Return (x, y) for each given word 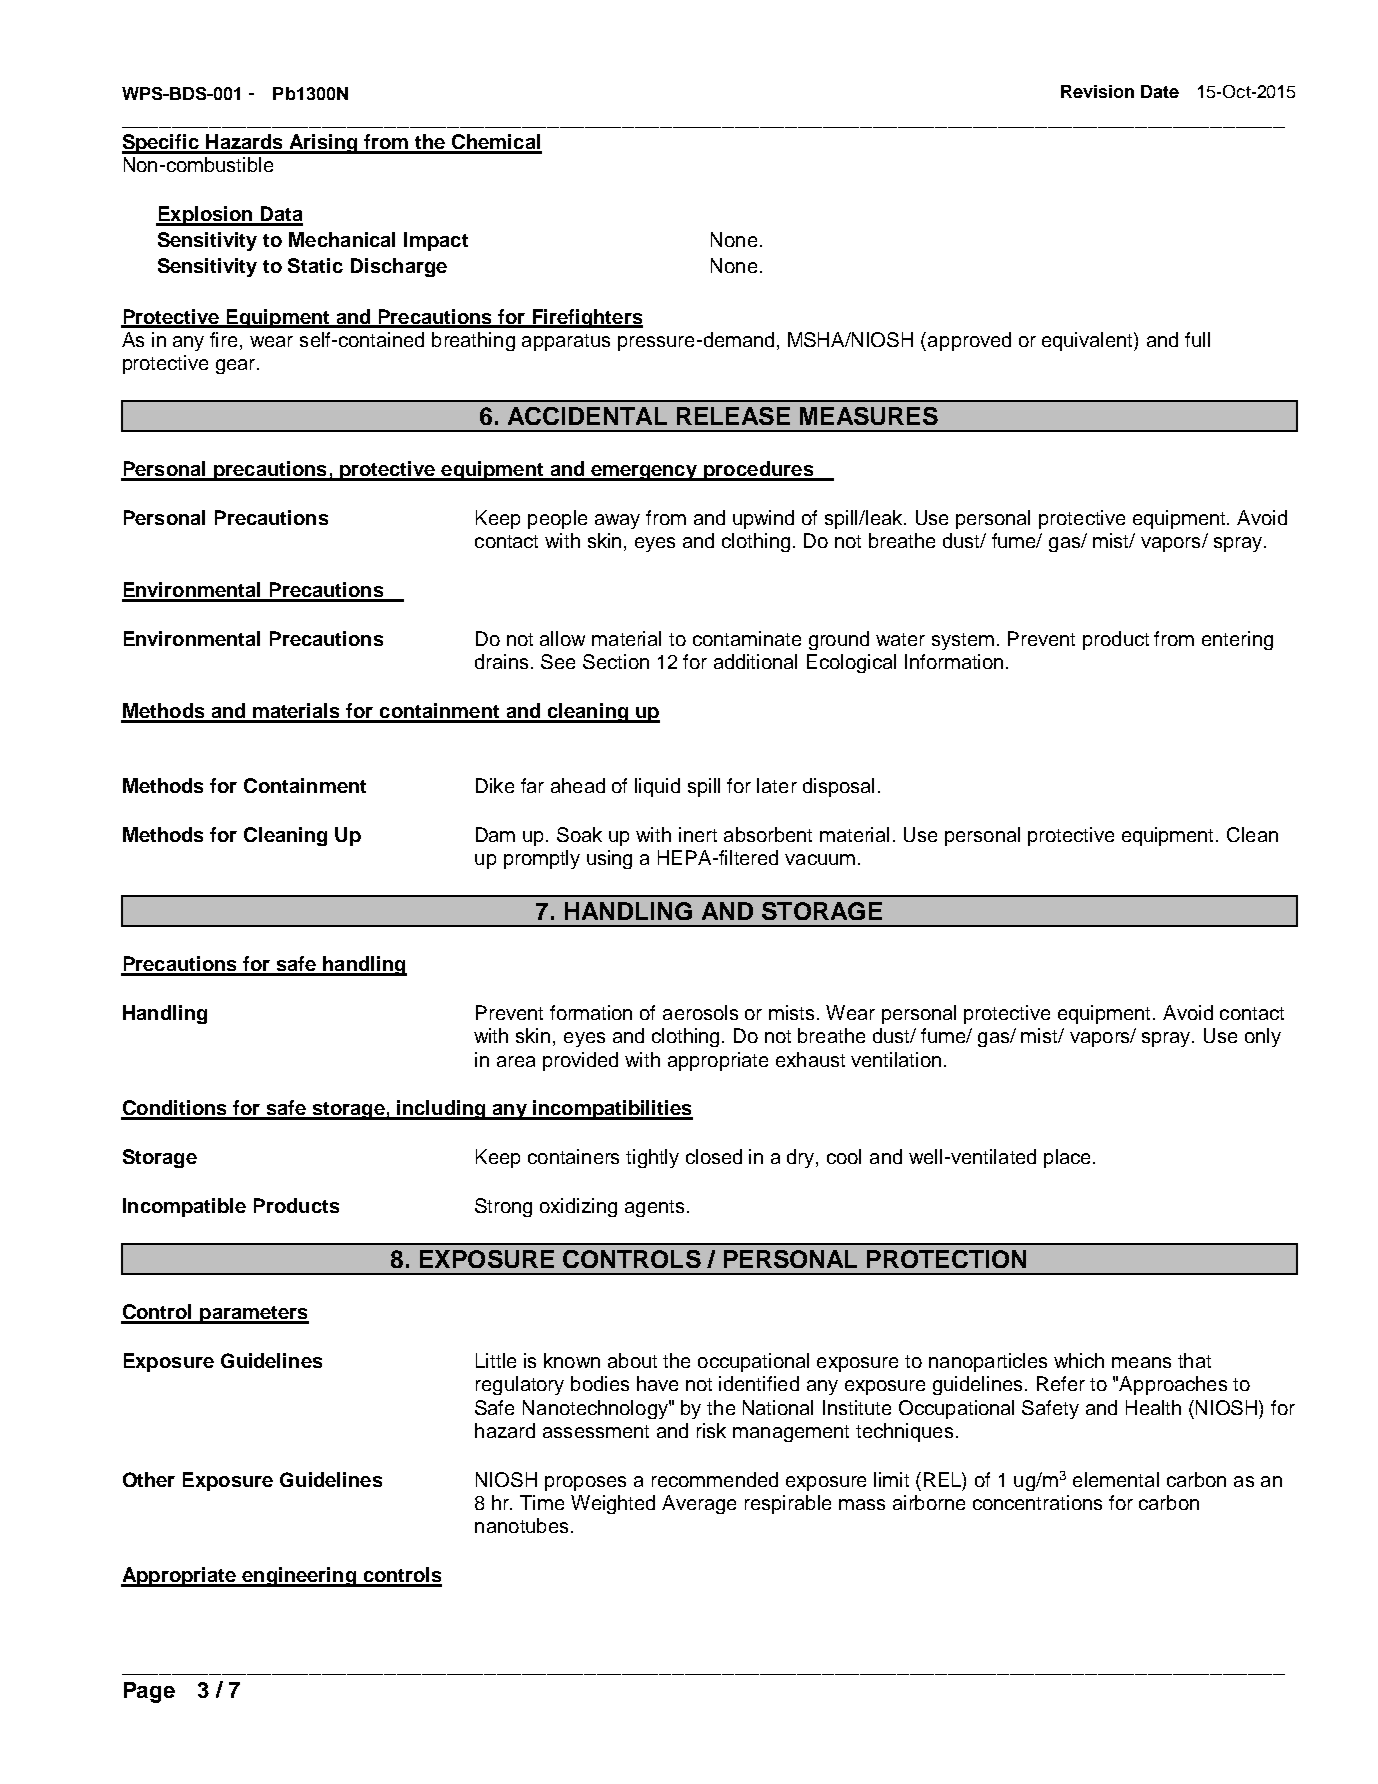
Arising (323, 144)
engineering (299, 1577)
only (1263, 1037)
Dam (495, 834)
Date (1160, 91)
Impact (436, 241)
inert (698, 834)
